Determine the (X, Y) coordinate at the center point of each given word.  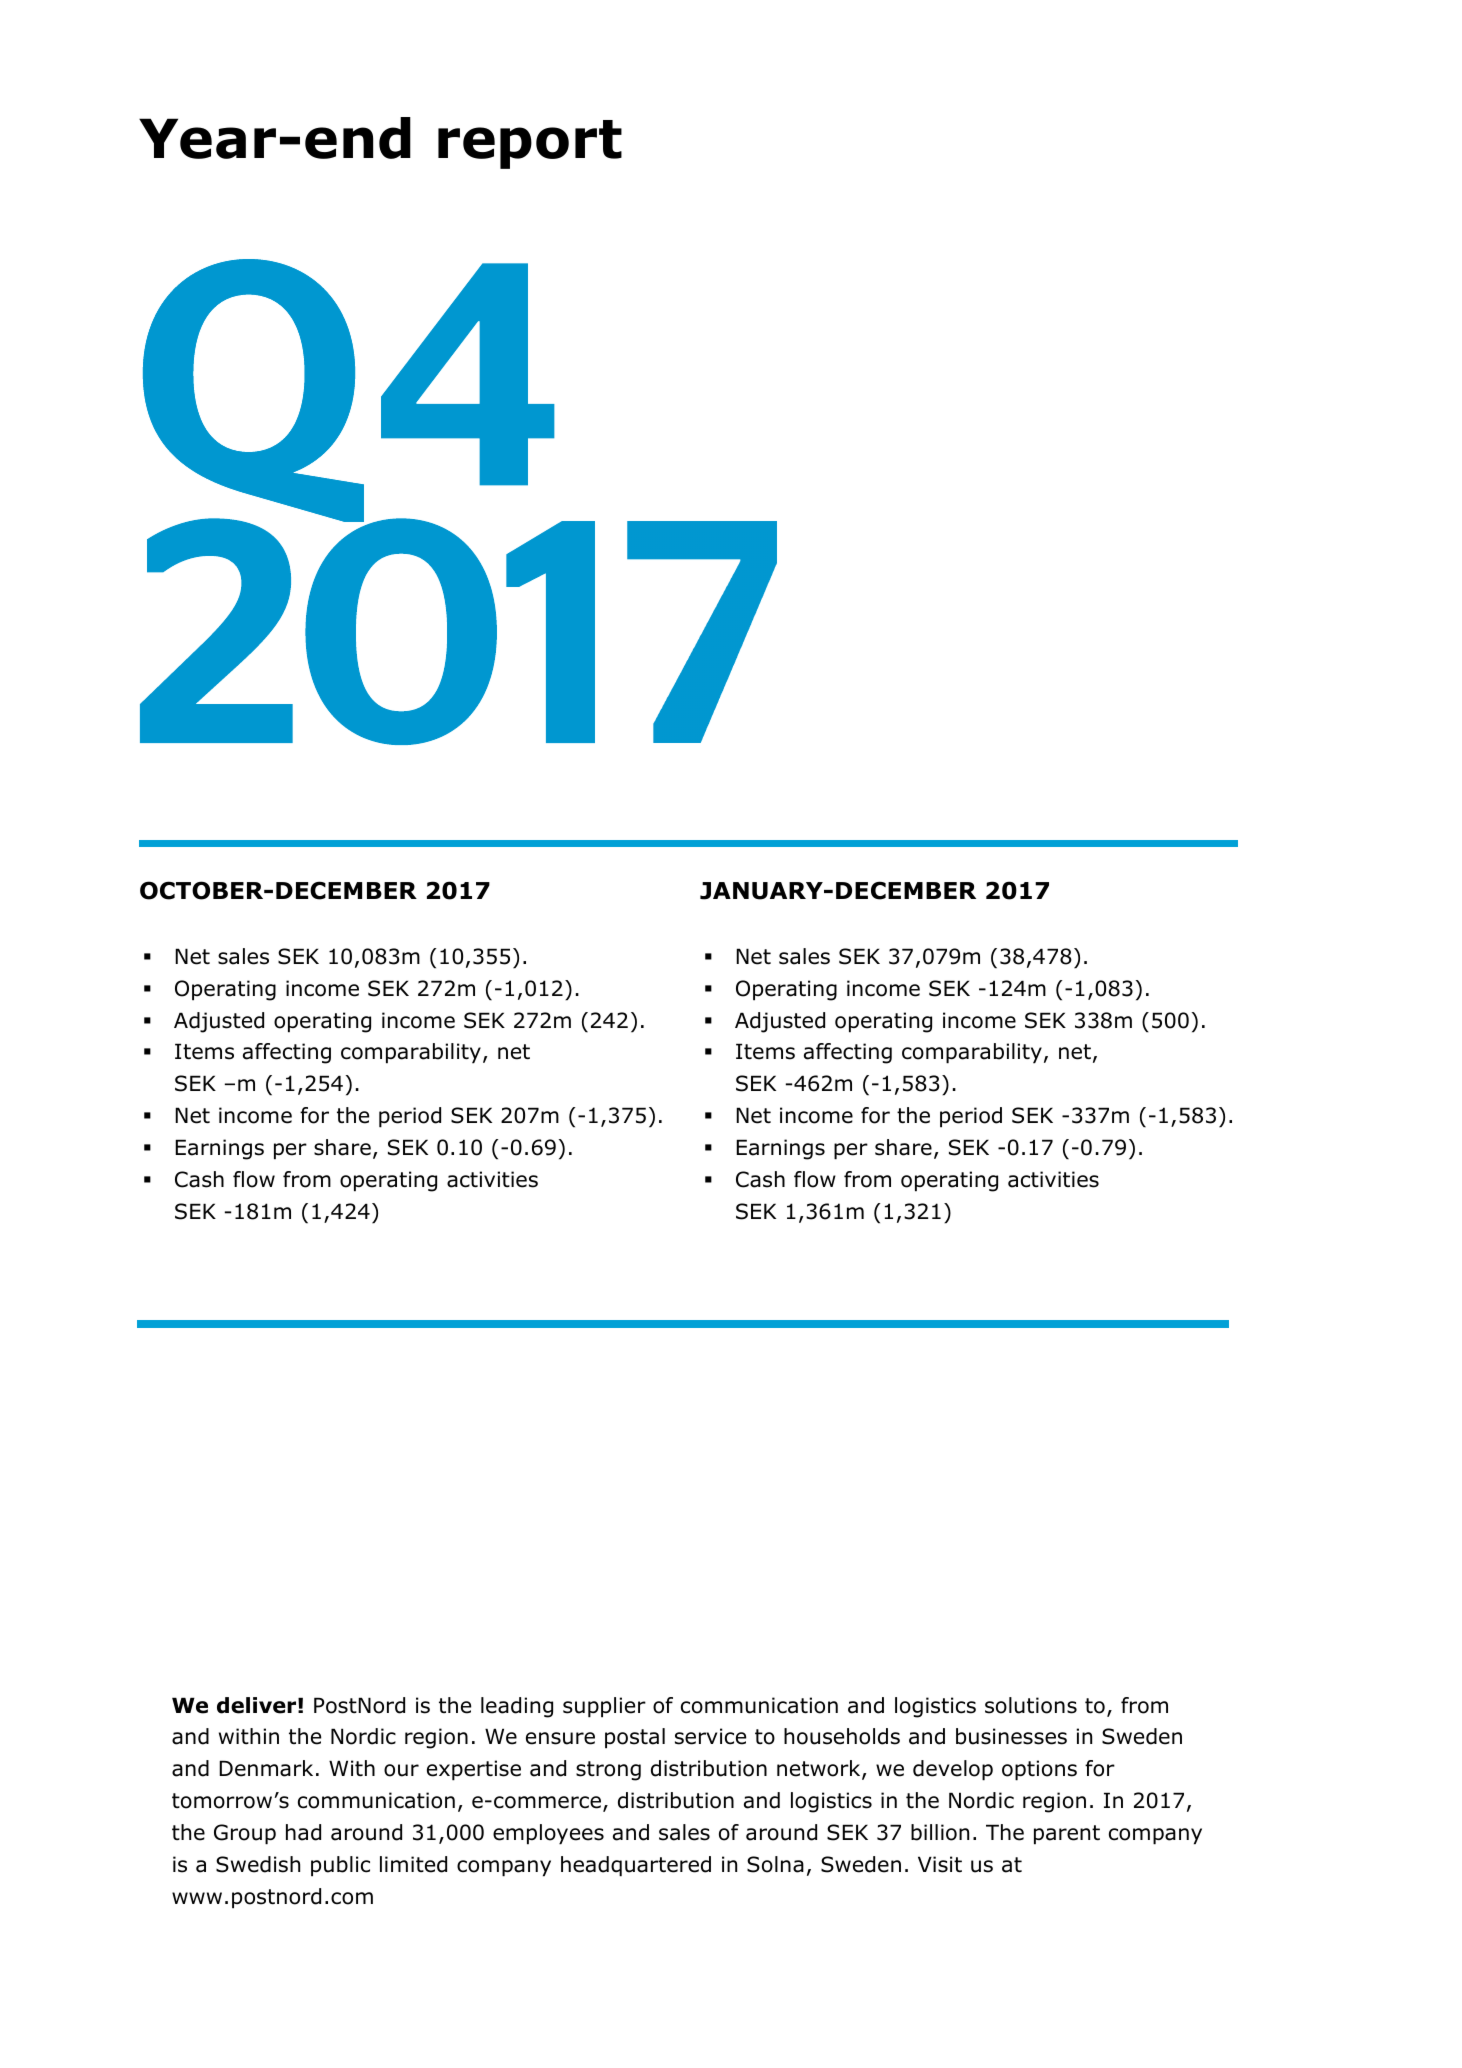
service (710, 1736)
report (530, 144)
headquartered (636, 1866)
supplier (604, 1707)
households (842, 1736)
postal (635, 1738)
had (303, 1832)
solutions (1031, 1705)
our (401, 1770)
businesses (1011, 1736)
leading (517, 1707)
